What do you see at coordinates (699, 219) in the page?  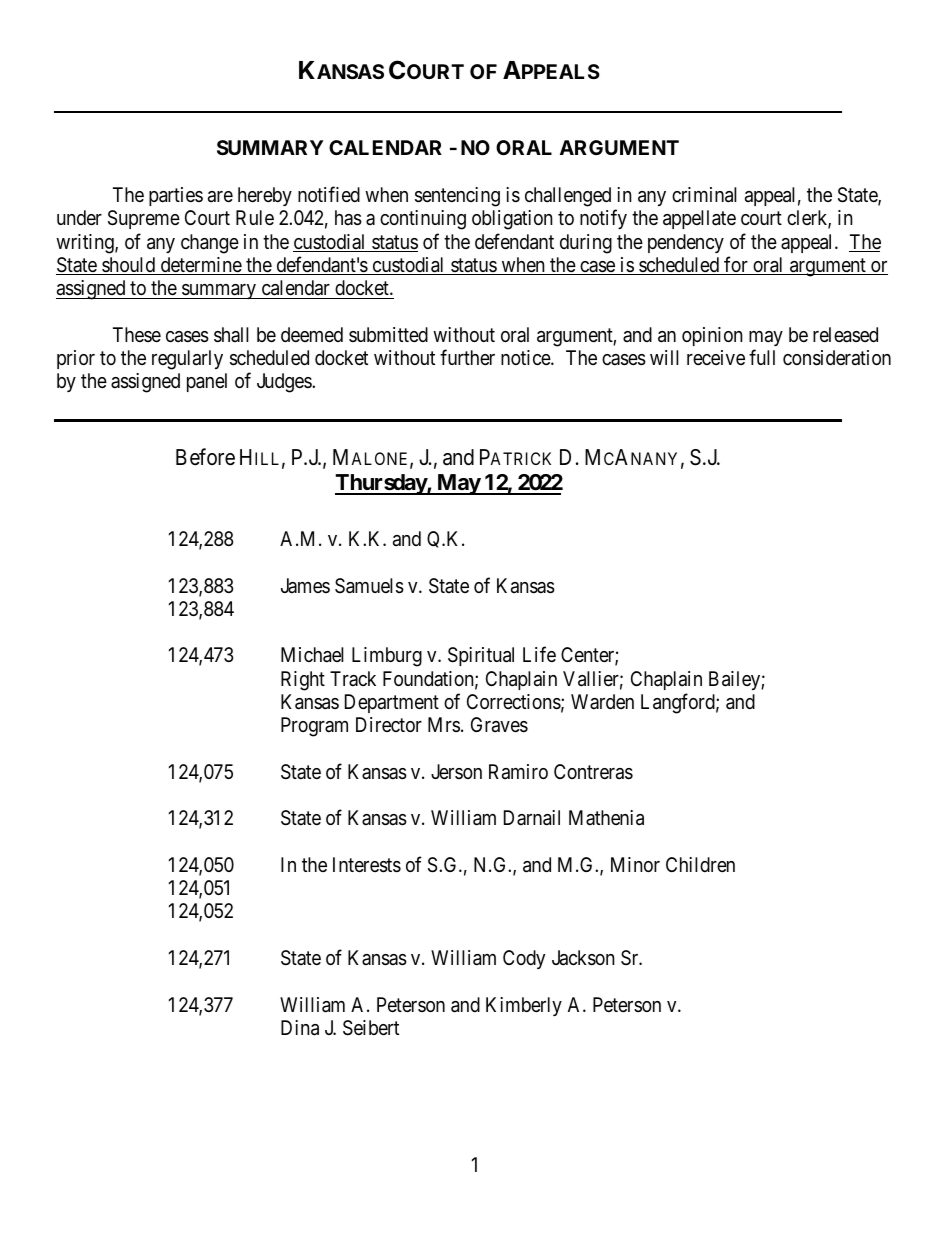 I see `appellate` at bounding box center [699, 219].
